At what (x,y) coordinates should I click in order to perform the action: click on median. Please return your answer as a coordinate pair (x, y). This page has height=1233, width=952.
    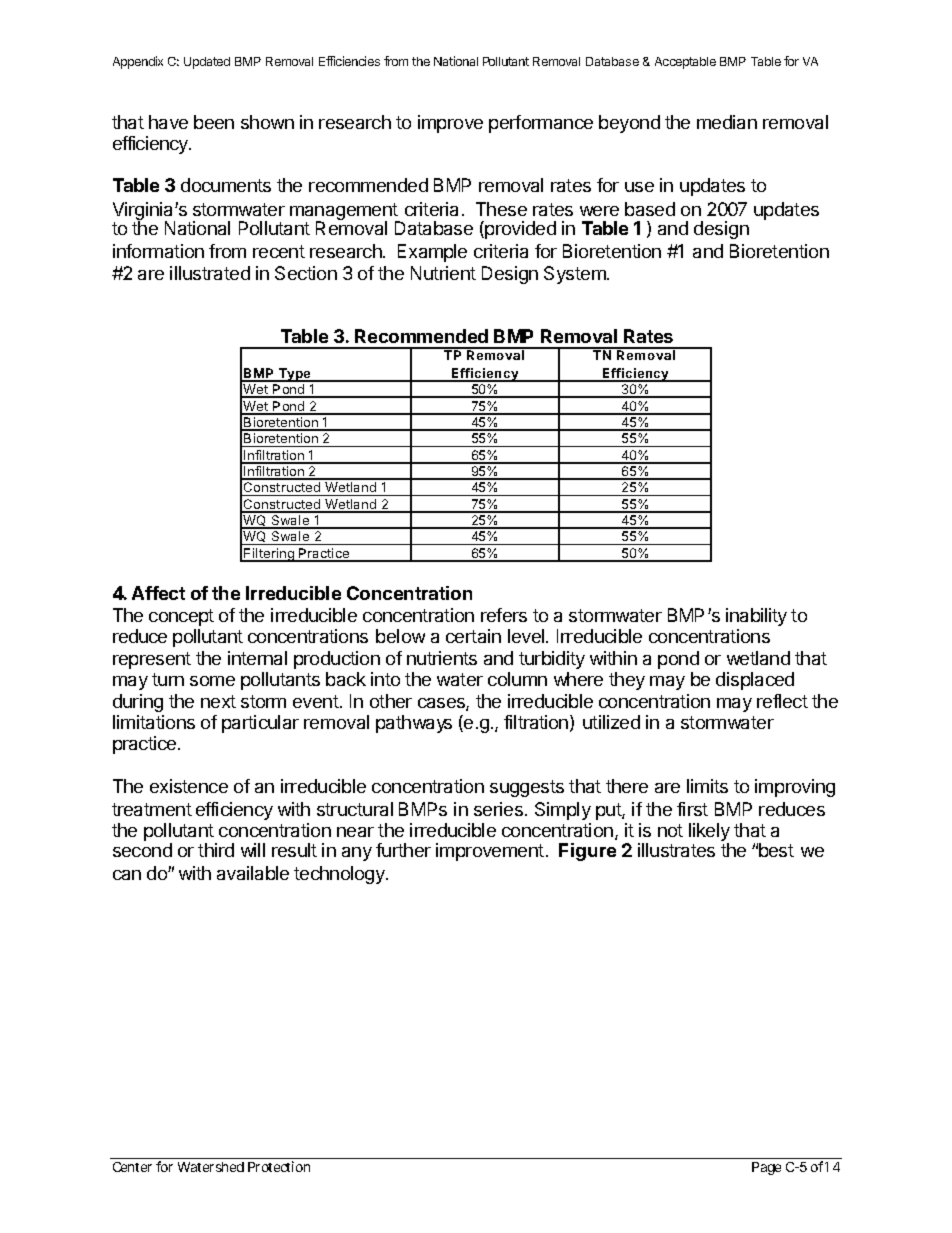
    Looking at the image, I should click on (727, 122).
